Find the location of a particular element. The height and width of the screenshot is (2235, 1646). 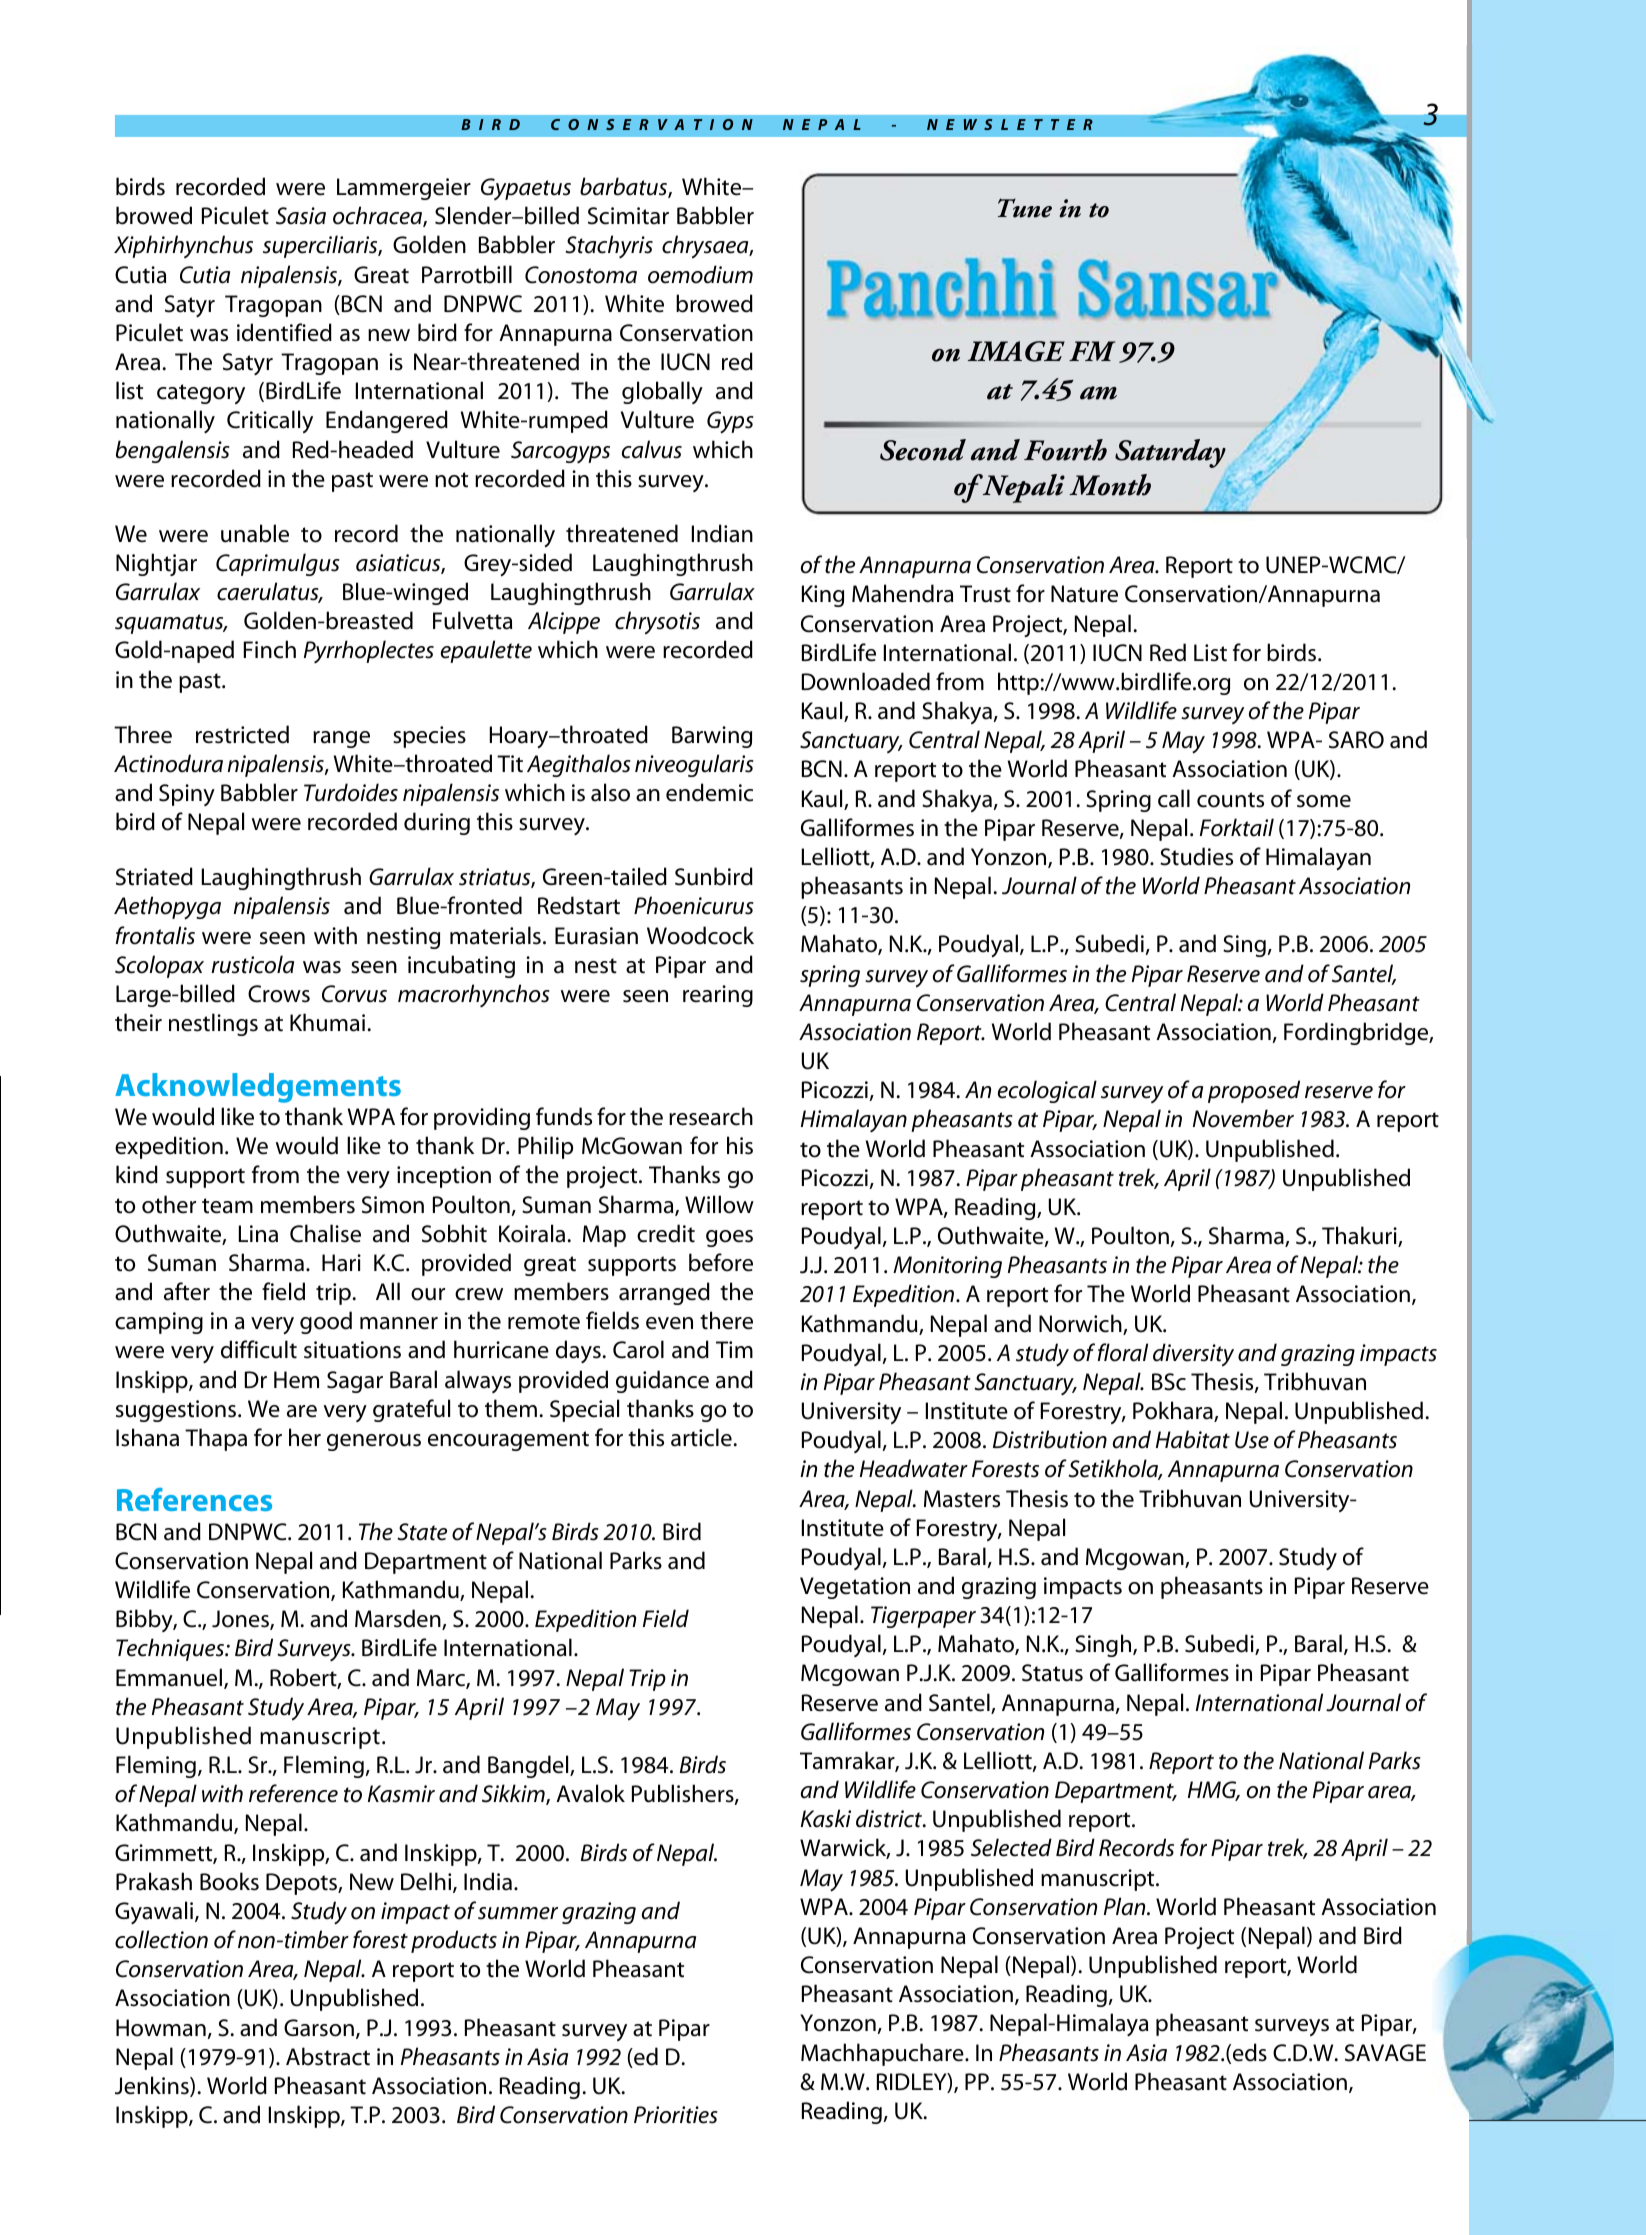

identified is located at coordinates (284, 332).
